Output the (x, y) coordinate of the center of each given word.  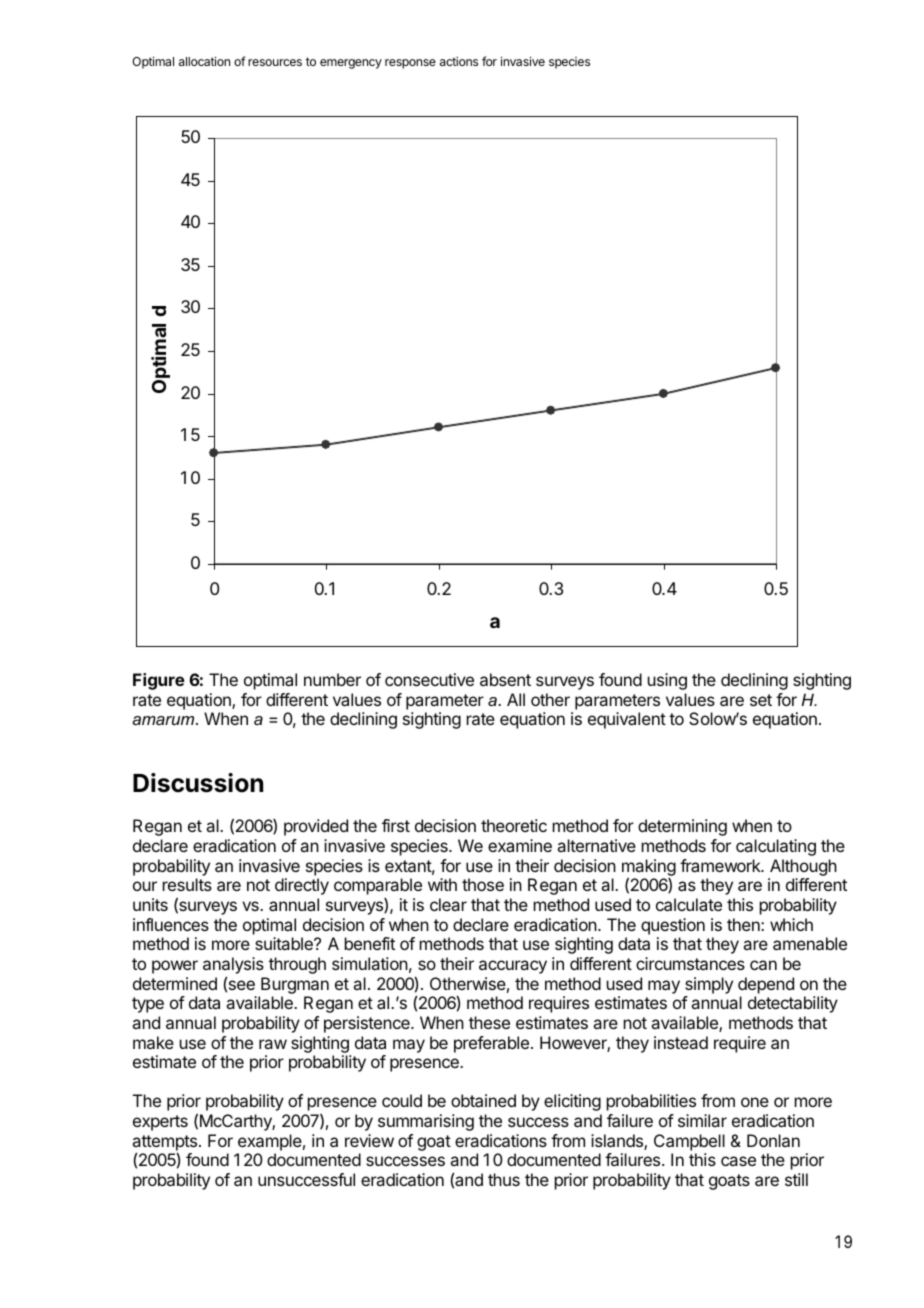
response (410, 64)
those (483, 884)
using (667, 681)
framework (721, 865)
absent (505, 679)
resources (275, 62)
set (761, 700)
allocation (204, 61)
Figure (159, 681)
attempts (164, 1143)
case (738, 1161)
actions (459, 61)
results (187, 884)
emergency (351, 64)
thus (504, 1179)
